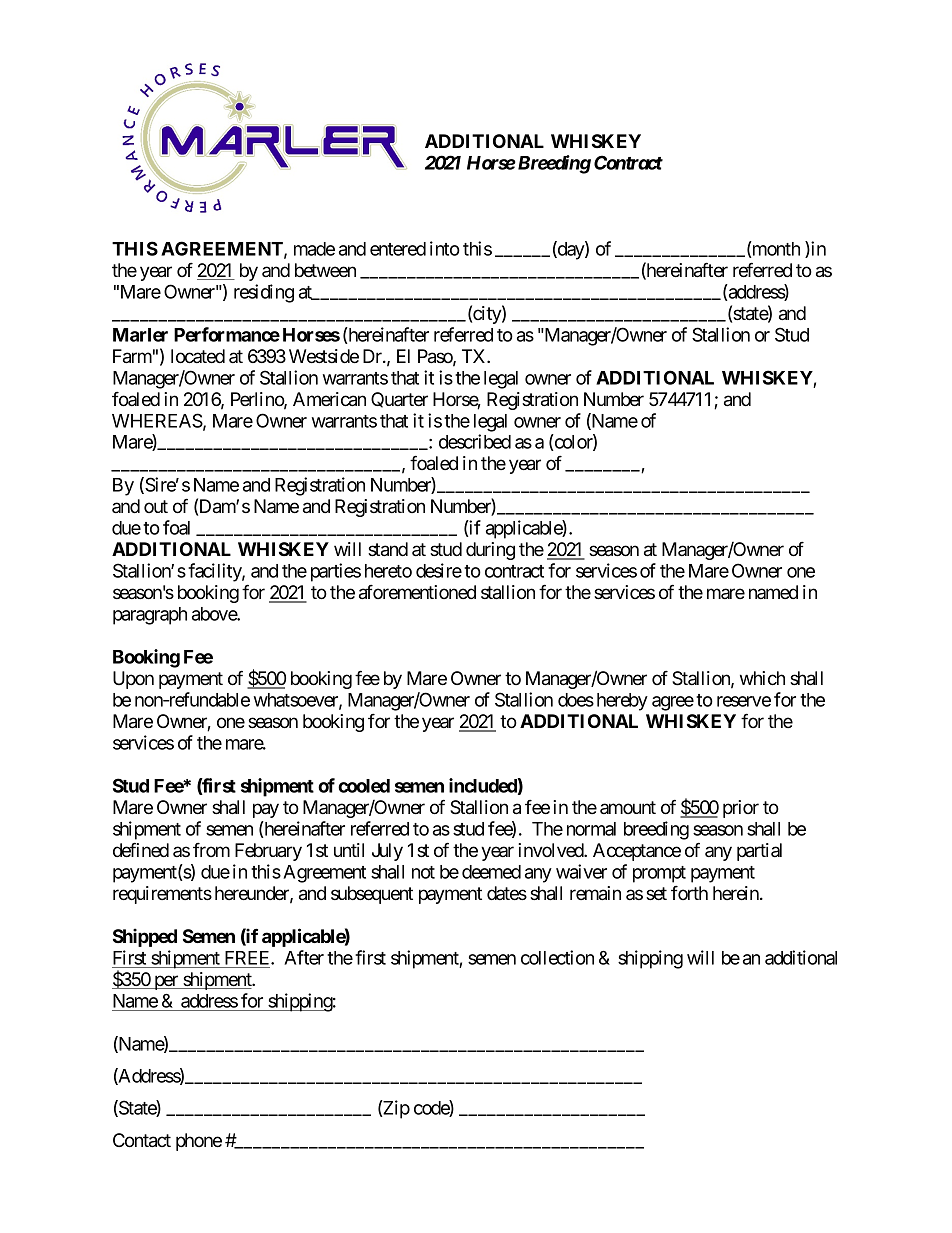 The width and height of the screenshot is (952, 1233). I want to click on from, so click(211, 850).
